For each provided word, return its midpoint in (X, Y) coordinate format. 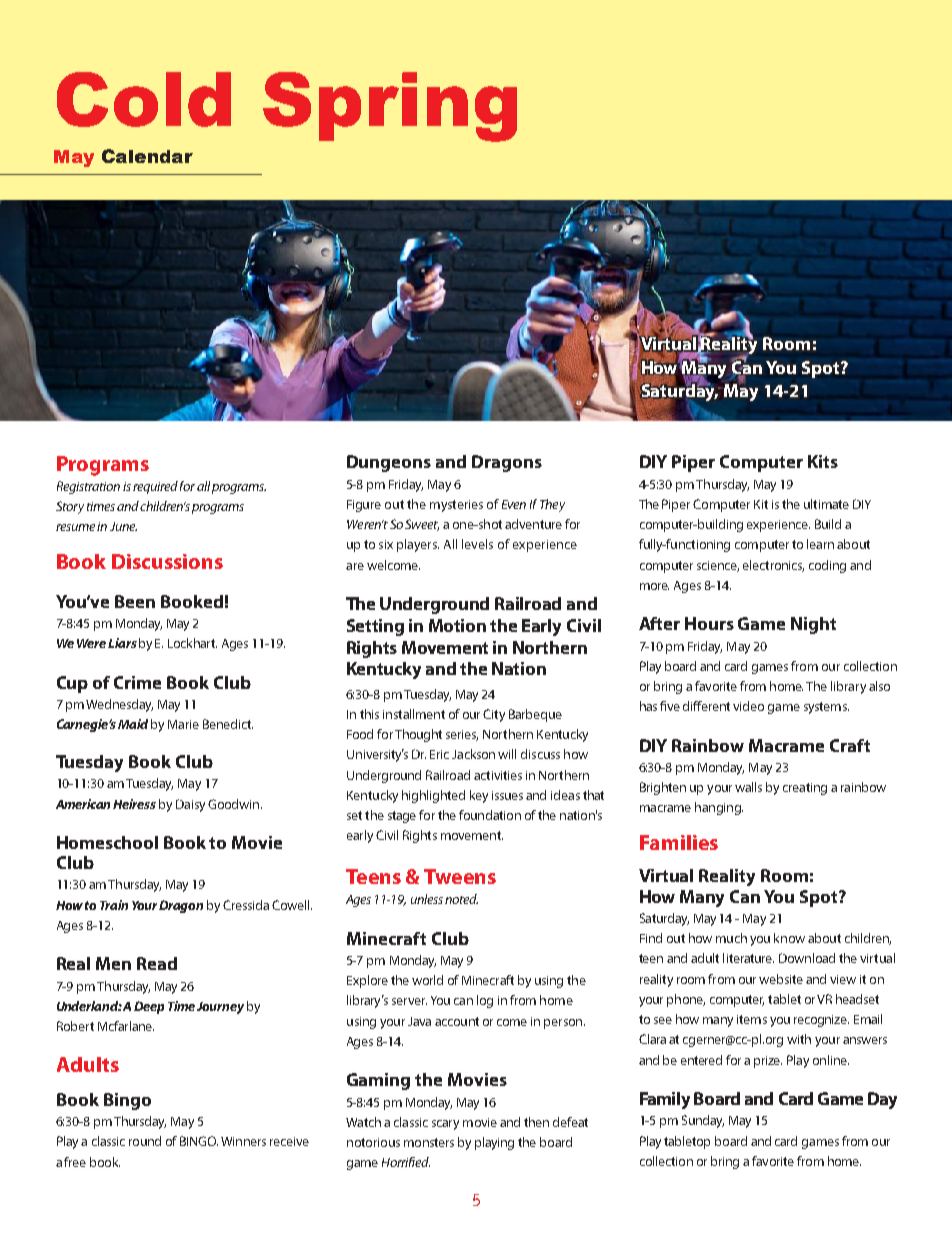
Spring (390, 107)
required (155, 487)
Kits (823, 461)
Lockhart (192, 643)
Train (114, 905)
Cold (144, 99)
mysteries (456, 506)
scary (445, 1125)
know (789, 938)
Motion (457, 625)
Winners (243, 1141)
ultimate (826, 504)
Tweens (460, 876)
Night (813, 625)
